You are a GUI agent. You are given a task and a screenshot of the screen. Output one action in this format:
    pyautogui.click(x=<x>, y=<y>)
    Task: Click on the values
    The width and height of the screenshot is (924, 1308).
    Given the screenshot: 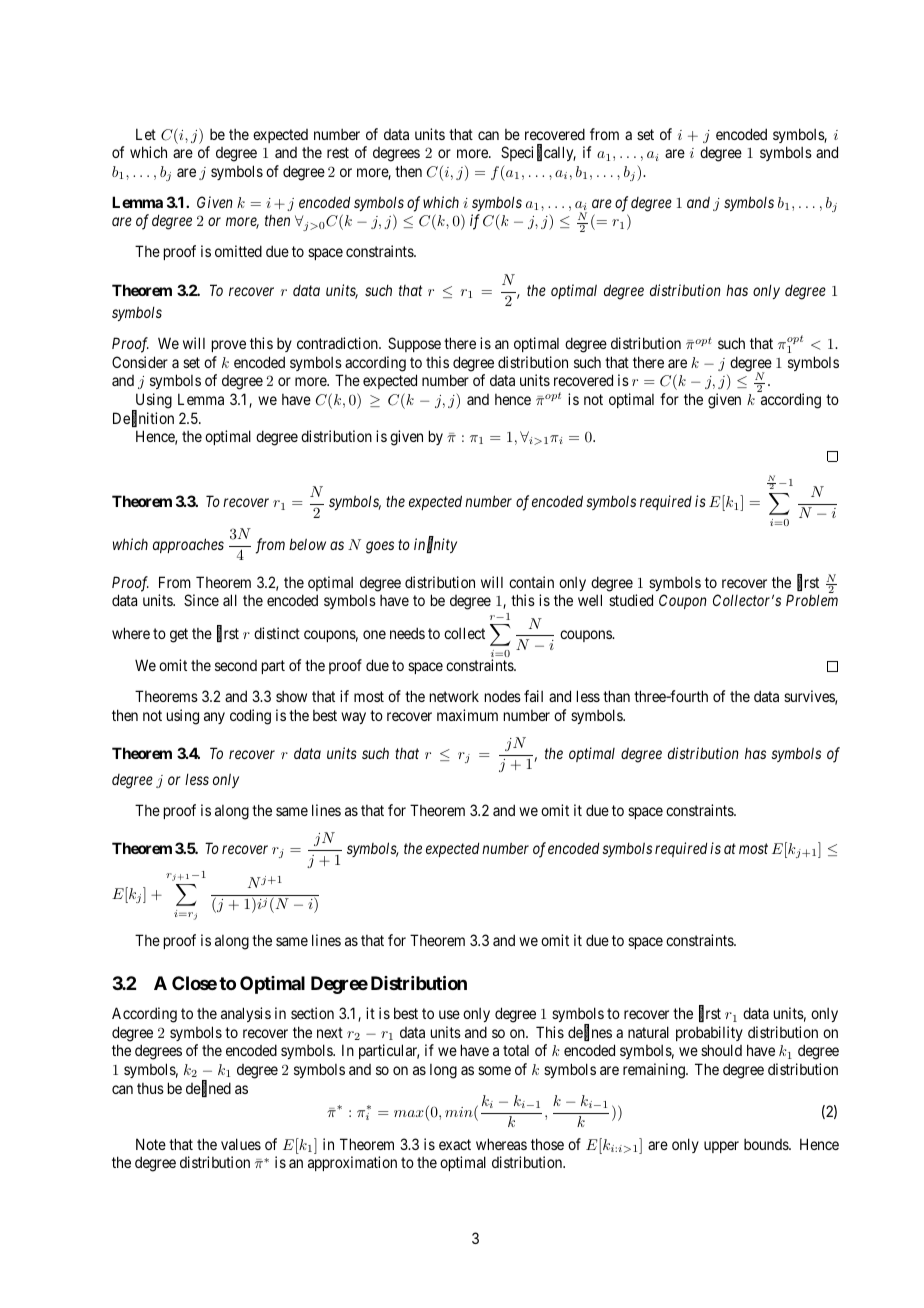 What is the action you would take?
    pyautogui.click(x=241, y=1144)
